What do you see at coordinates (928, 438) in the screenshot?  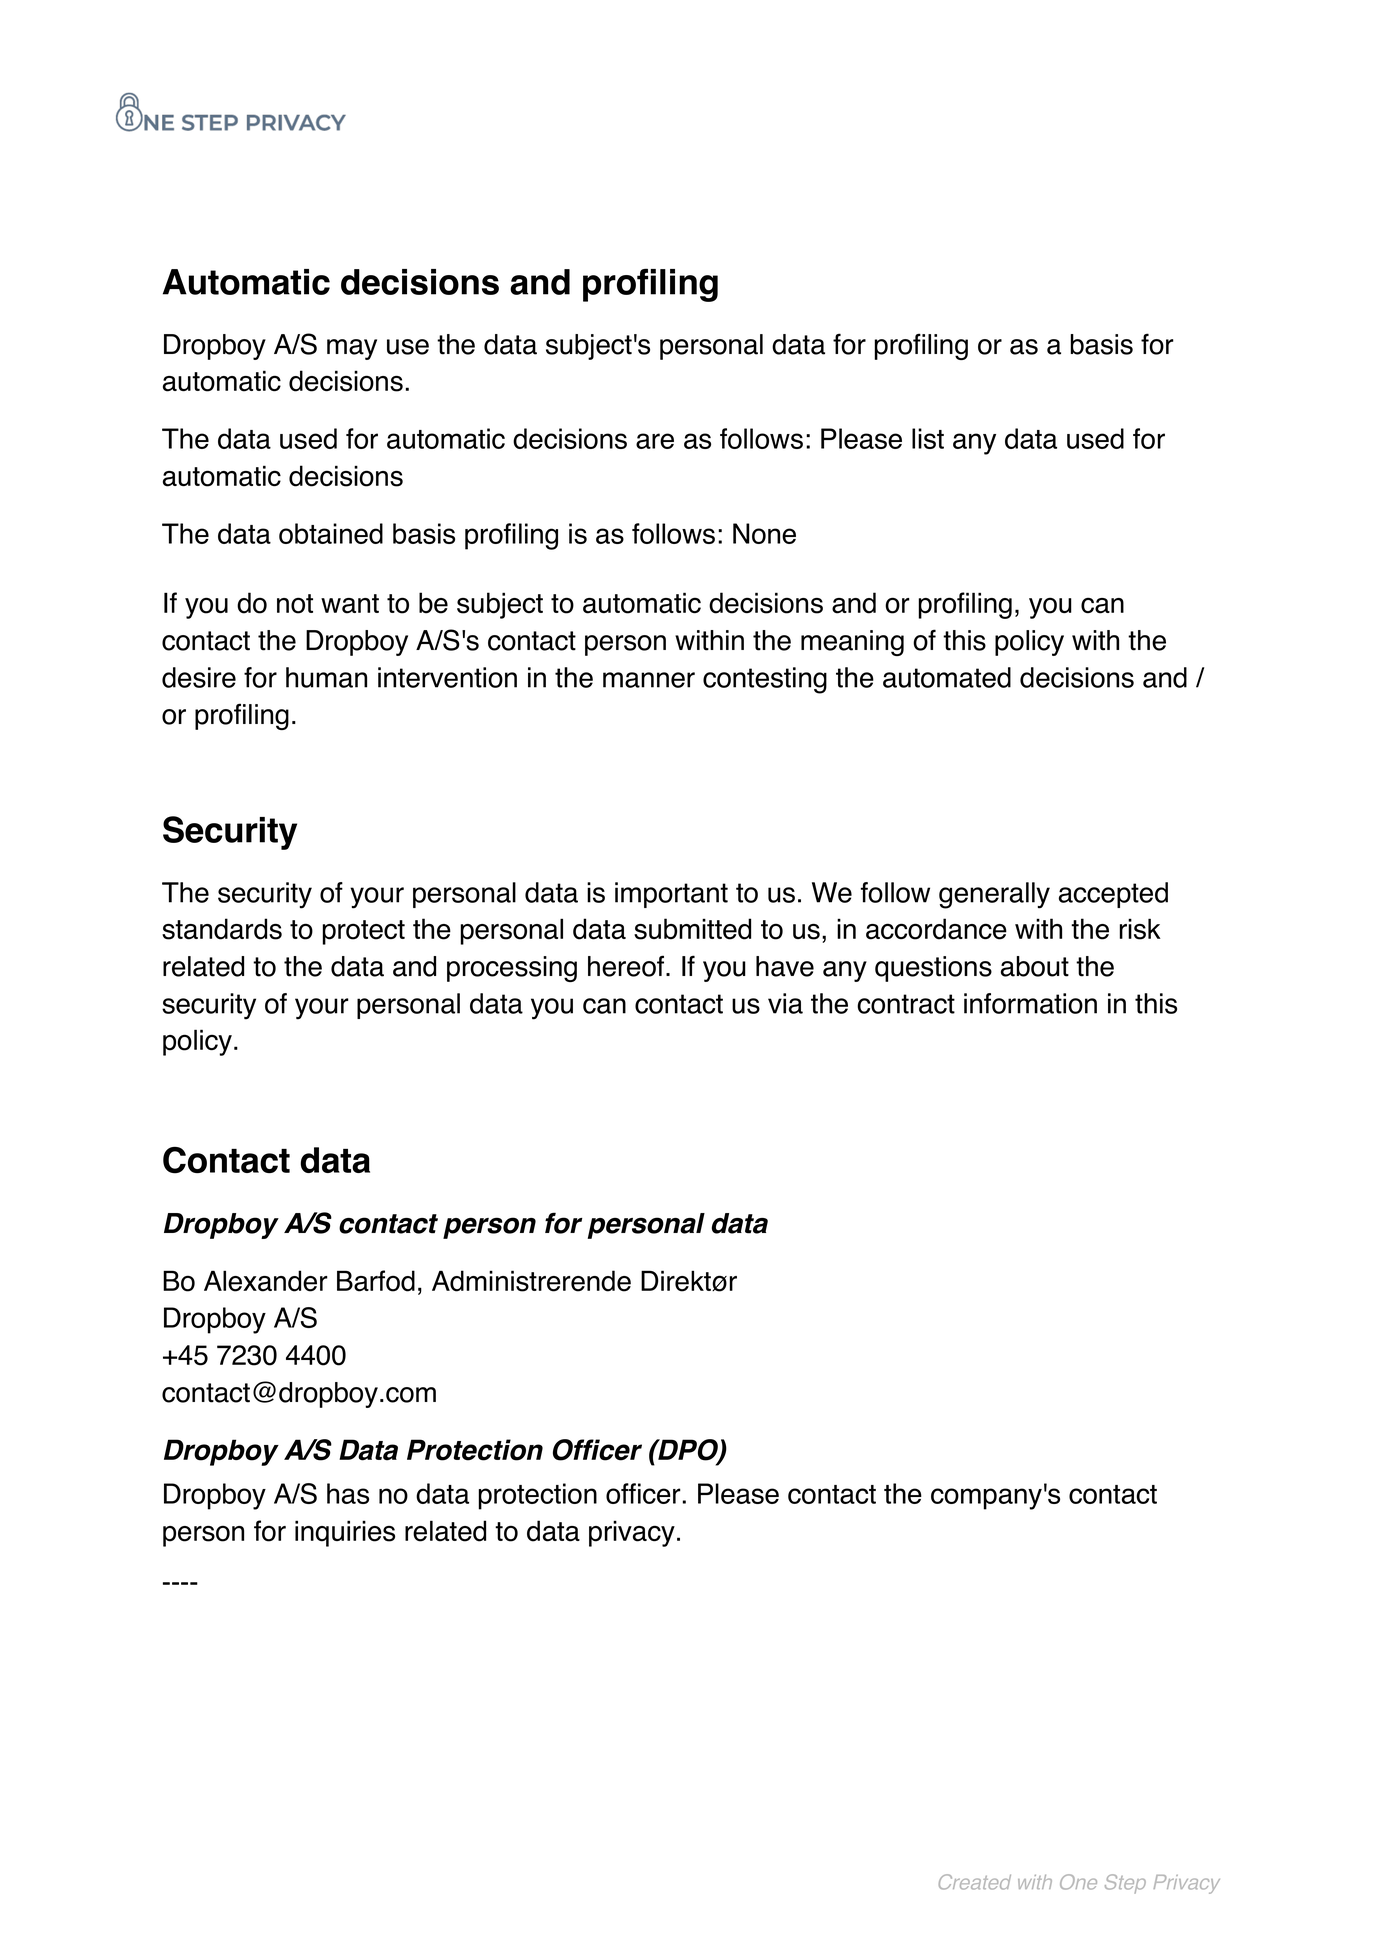 I see `list` at bounding box center [928, 438].
